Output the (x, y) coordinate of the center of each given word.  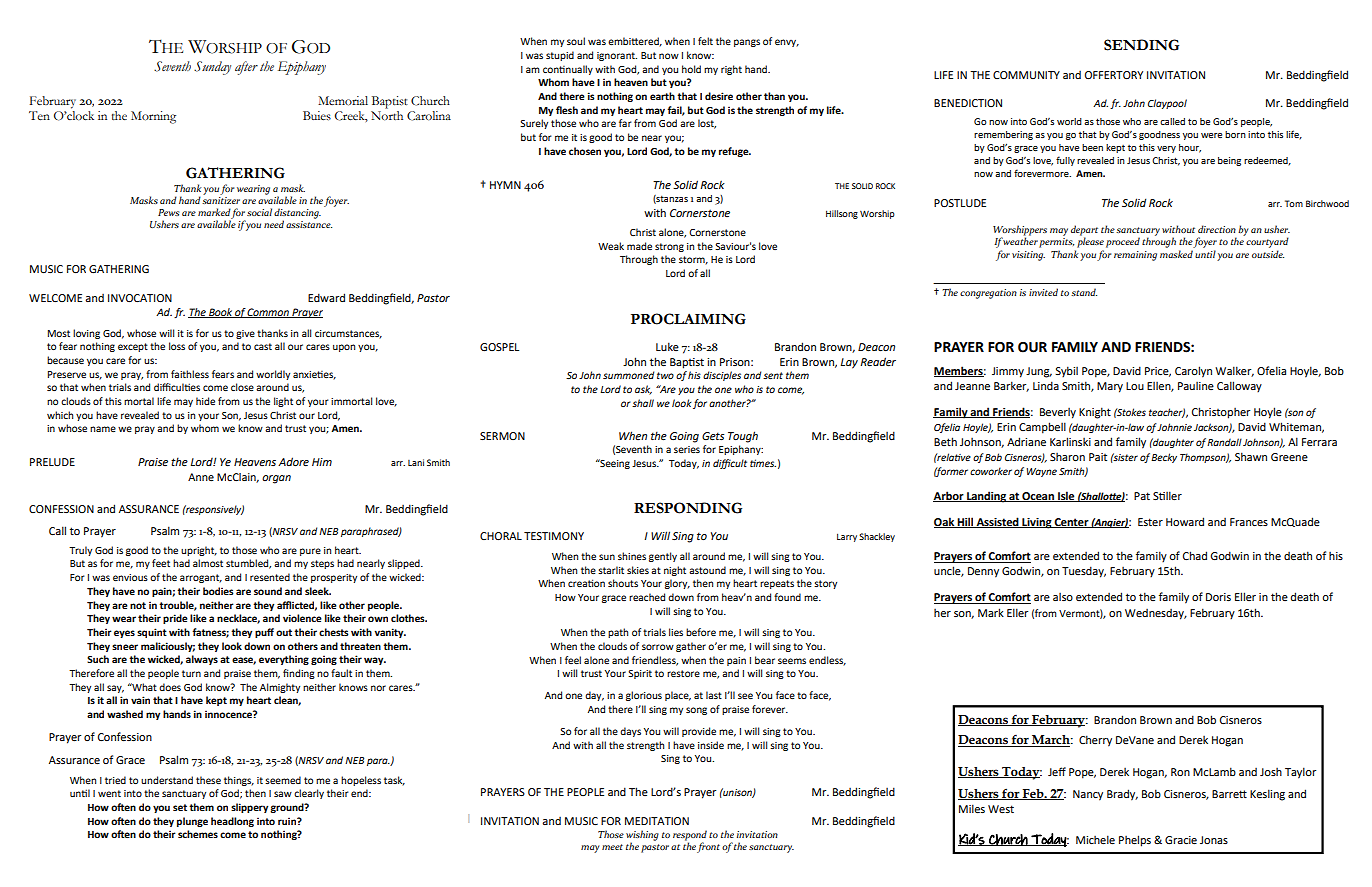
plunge (192, 822)
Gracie (1181, 840)
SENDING (1141, 45)
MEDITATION (657, 821)
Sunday (212, 68)
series (687, 449)
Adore (293, 461)
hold (691, 69)
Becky (1164, 458)
